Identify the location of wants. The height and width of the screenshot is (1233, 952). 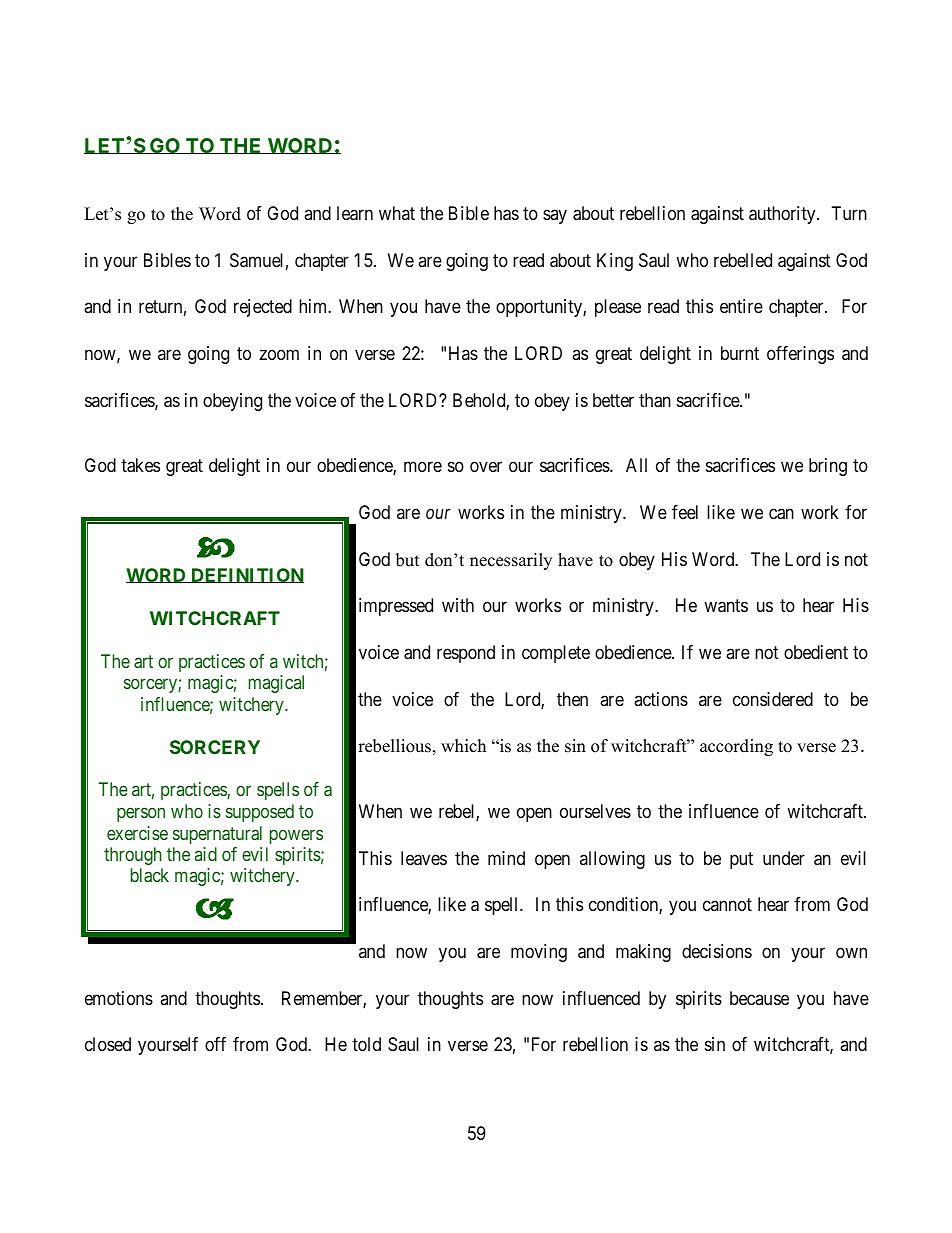
(726, 606).
